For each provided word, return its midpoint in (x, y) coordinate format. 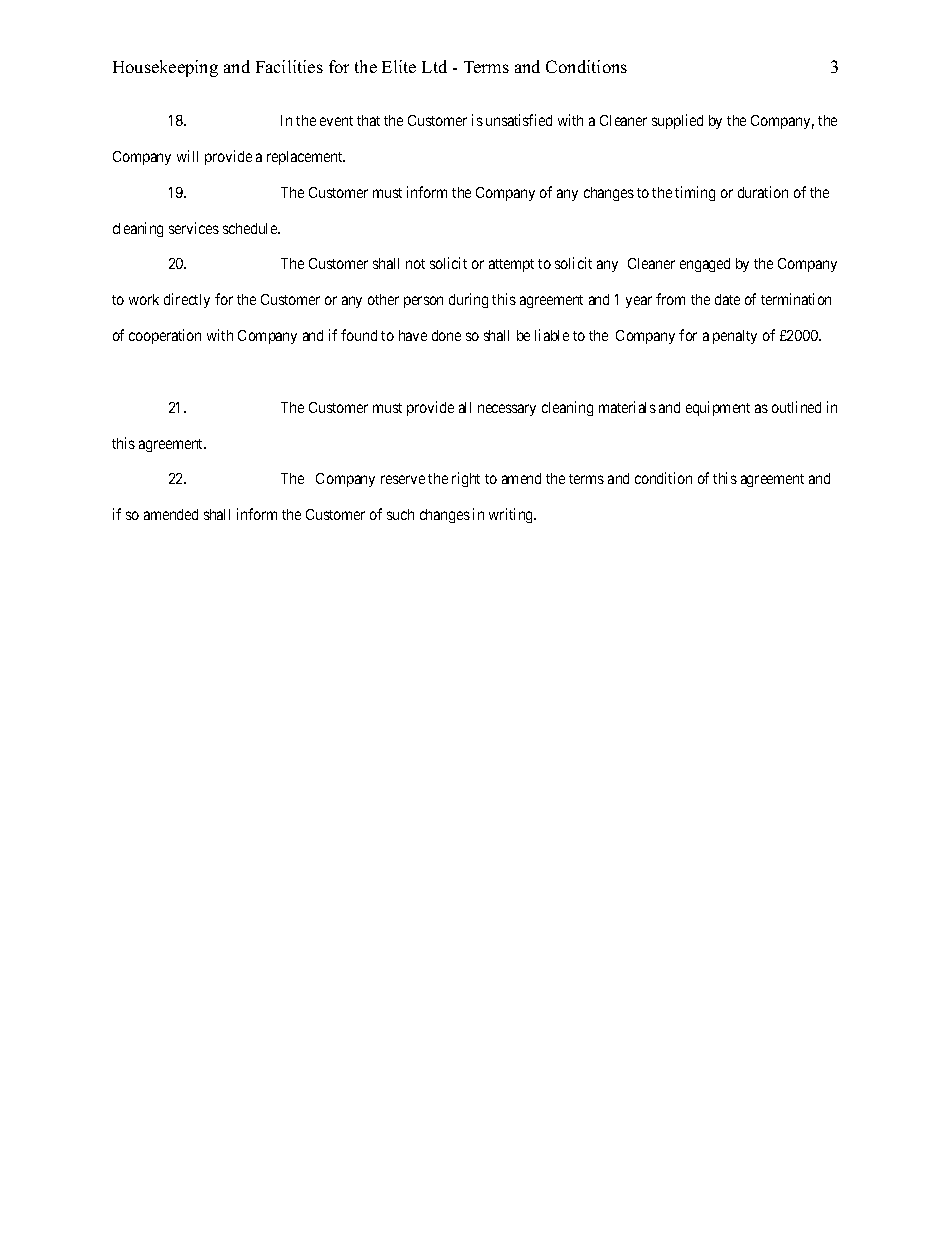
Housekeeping (165, 68)
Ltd (434, 66)
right (466, 479)
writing (512, 515)
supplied (677, 121)
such (400, 514)
